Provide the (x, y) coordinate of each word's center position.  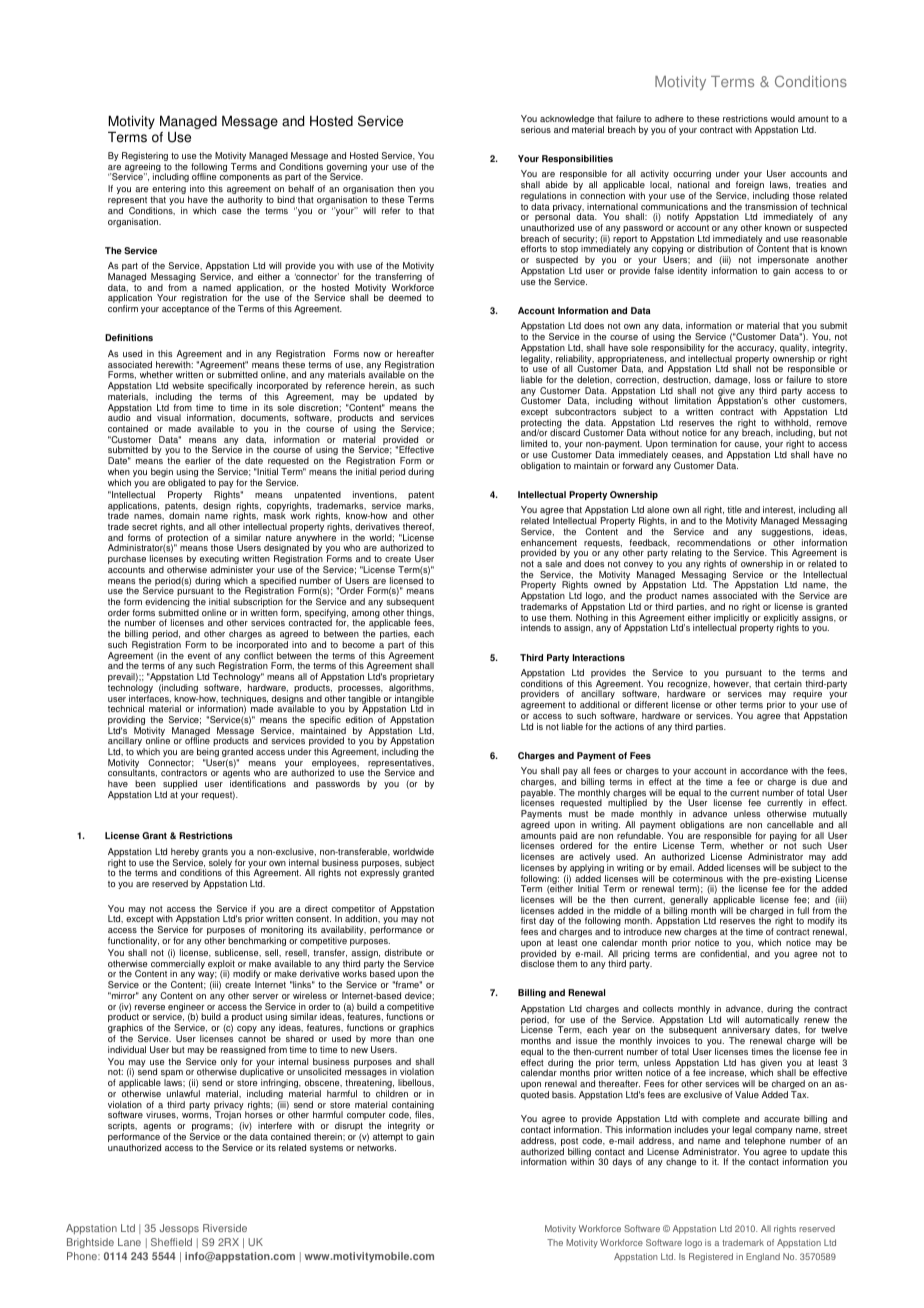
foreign (750, 187)
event (199, 656)
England (763, 1257)
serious (536, 129)
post (570, 1143)
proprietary (412, 679)
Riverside (225, 1228)
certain (788, 683)
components (245, 178)
